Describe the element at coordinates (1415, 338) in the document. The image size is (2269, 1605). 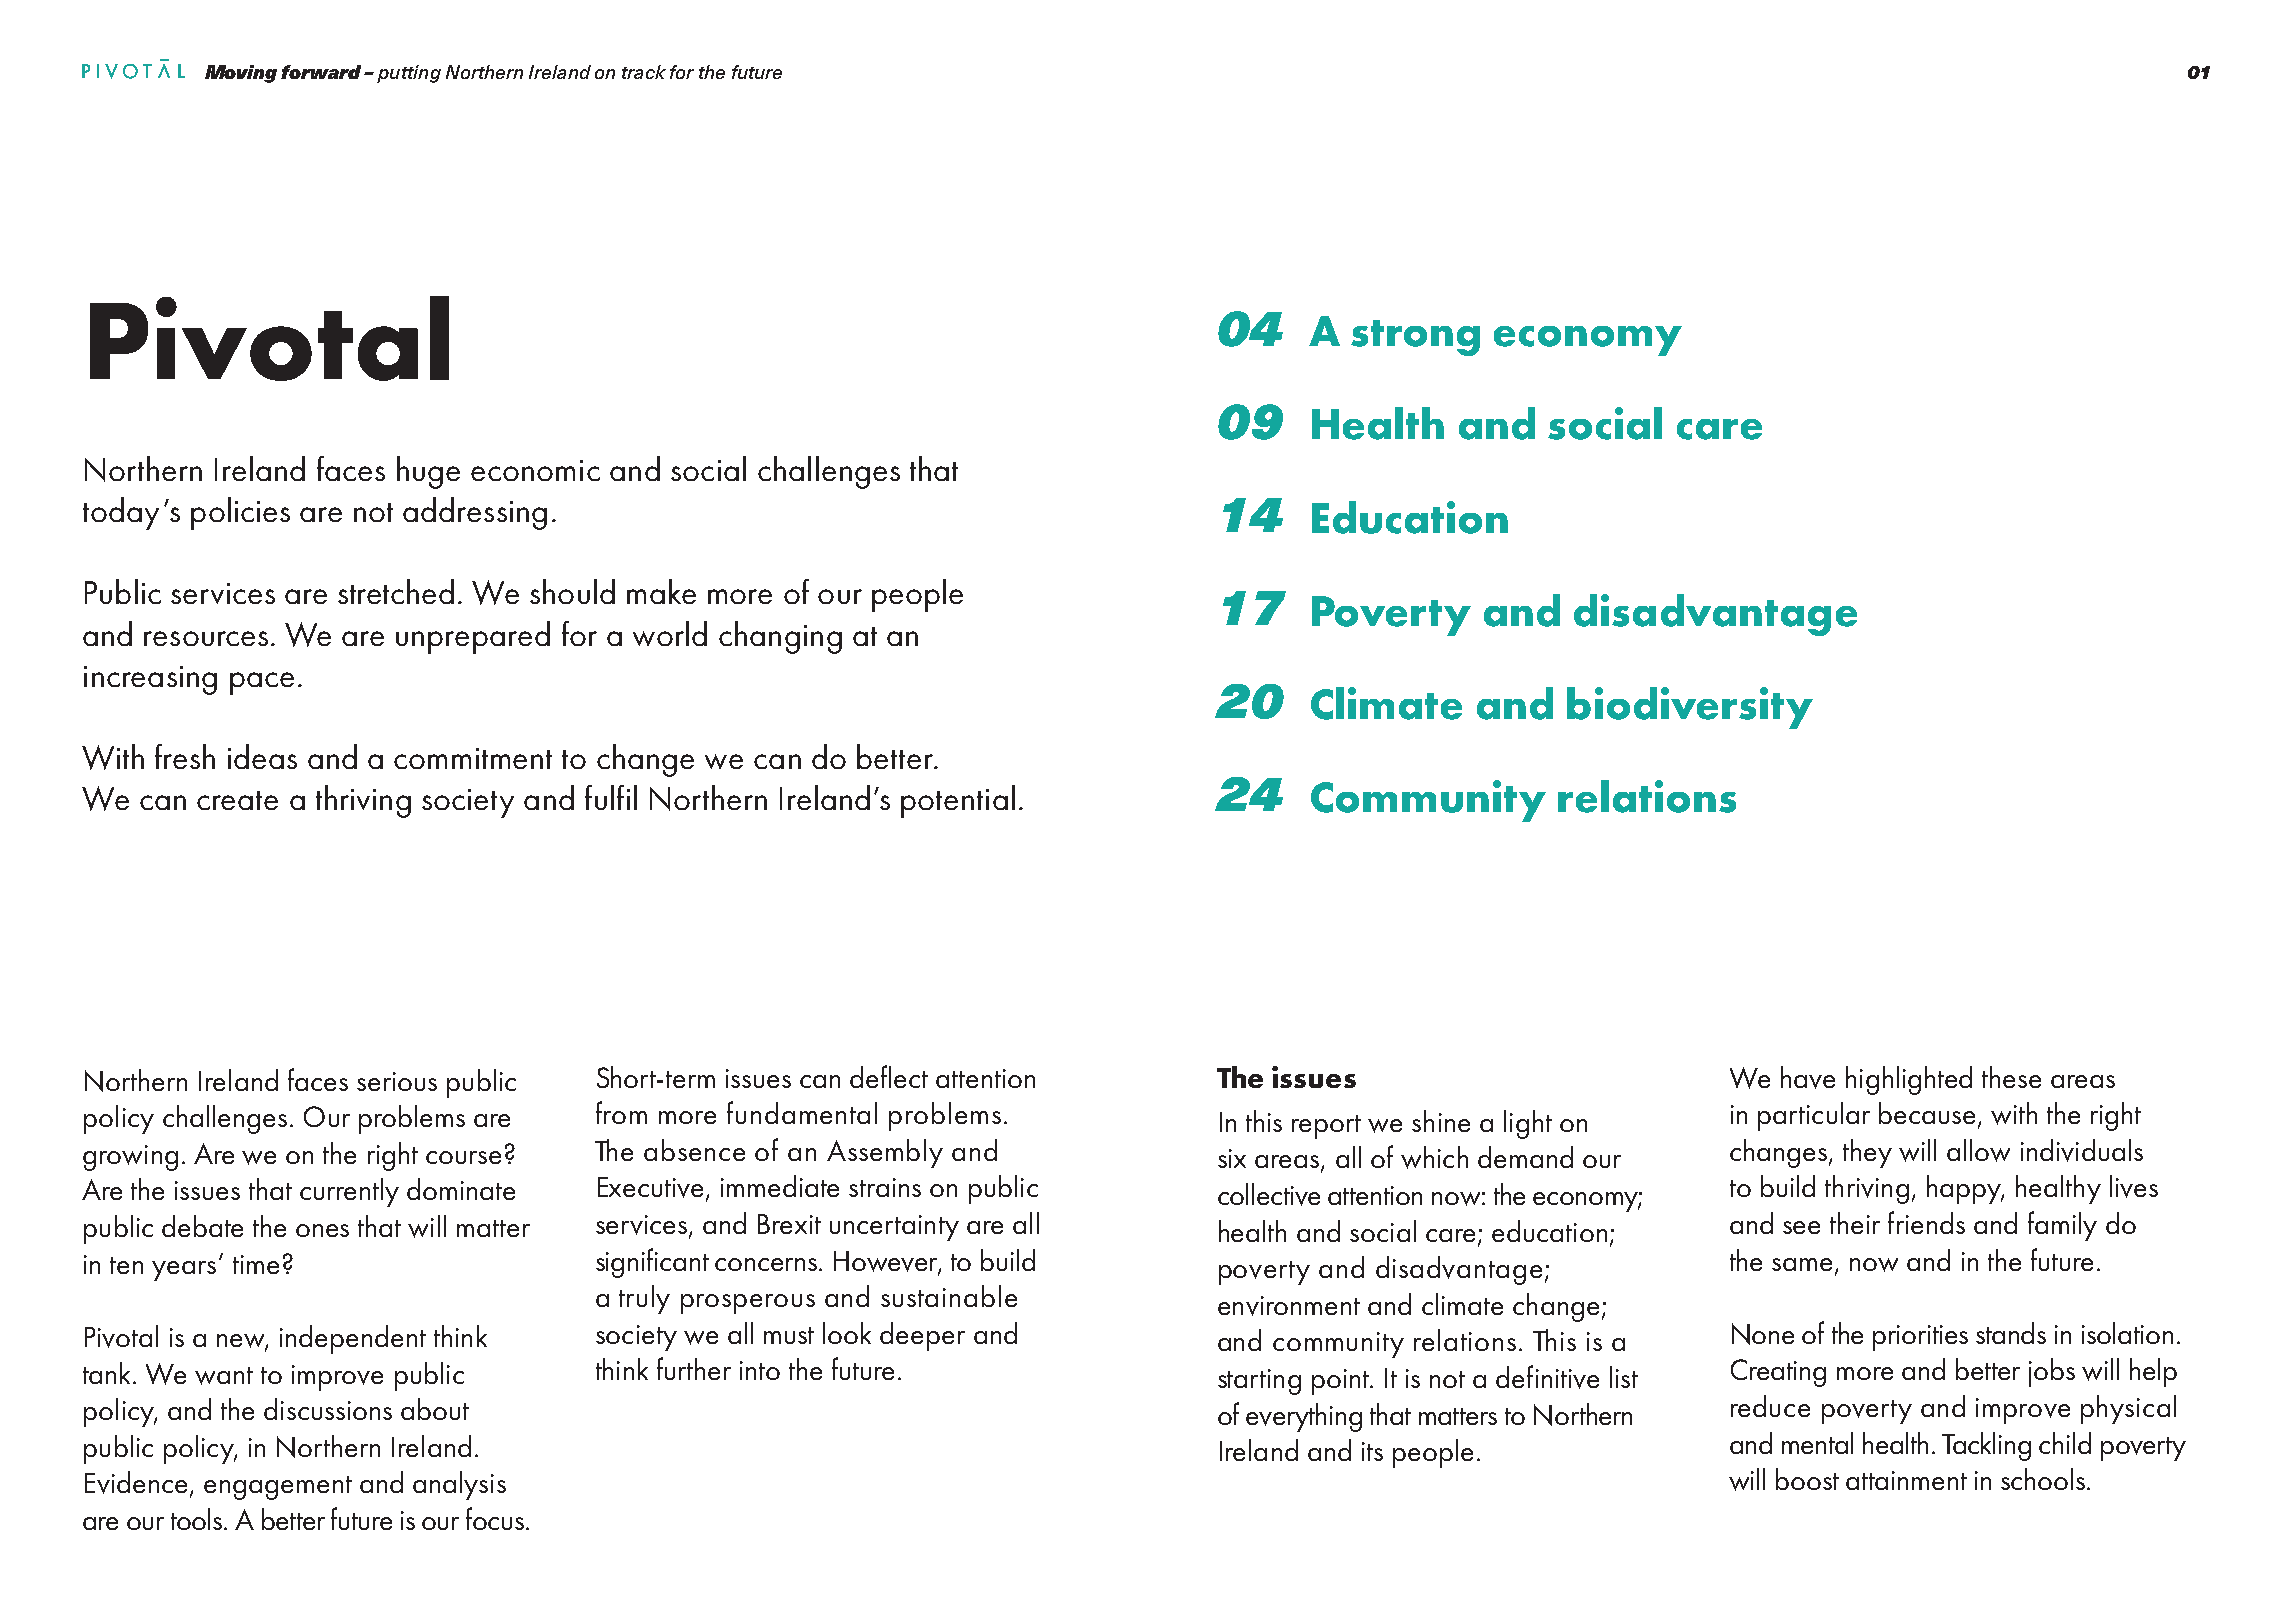
I see `strong` at that location.
